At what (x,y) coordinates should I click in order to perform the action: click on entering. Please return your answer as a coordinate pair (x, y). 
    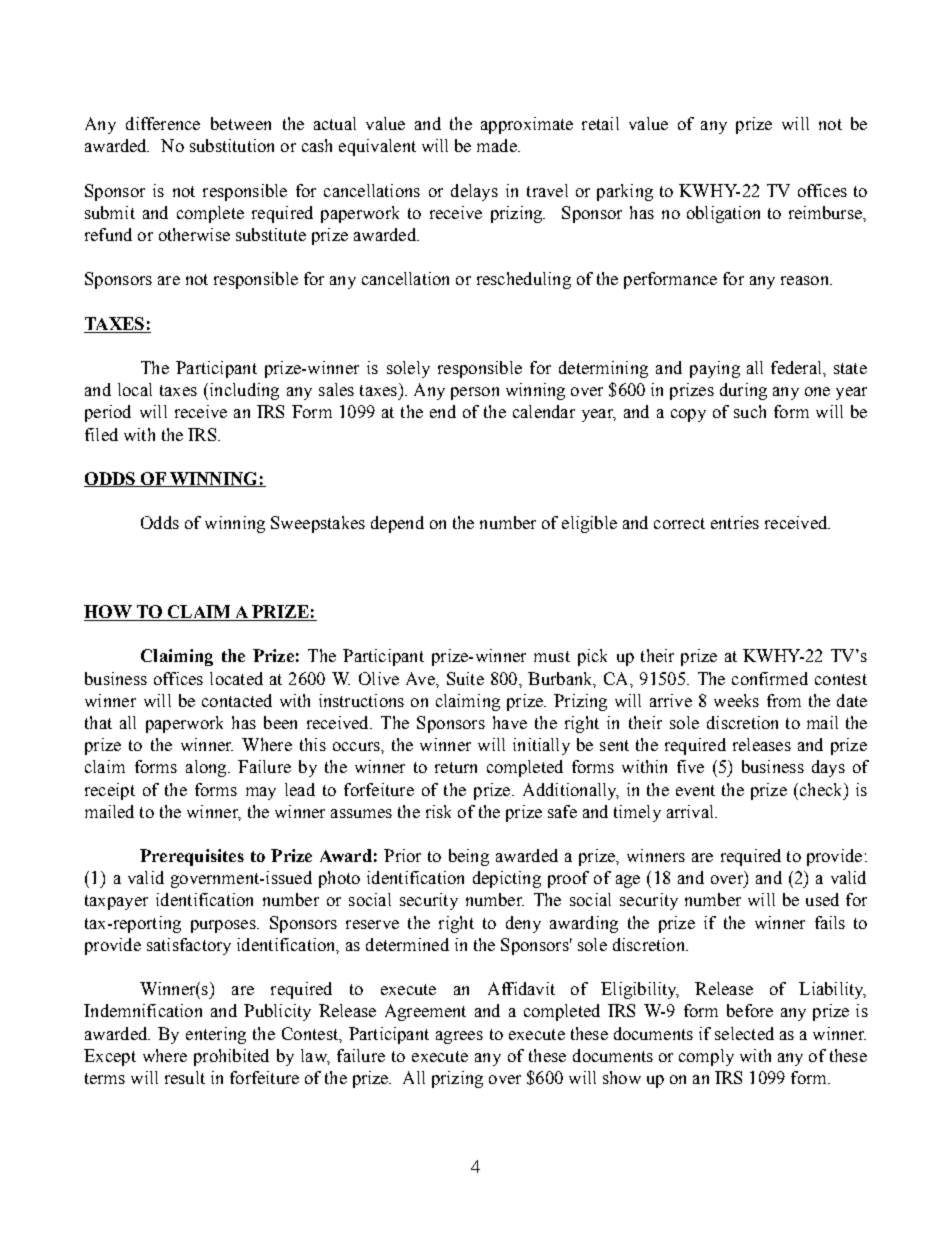
    Looking at the image, I should click on (216, 1035).
